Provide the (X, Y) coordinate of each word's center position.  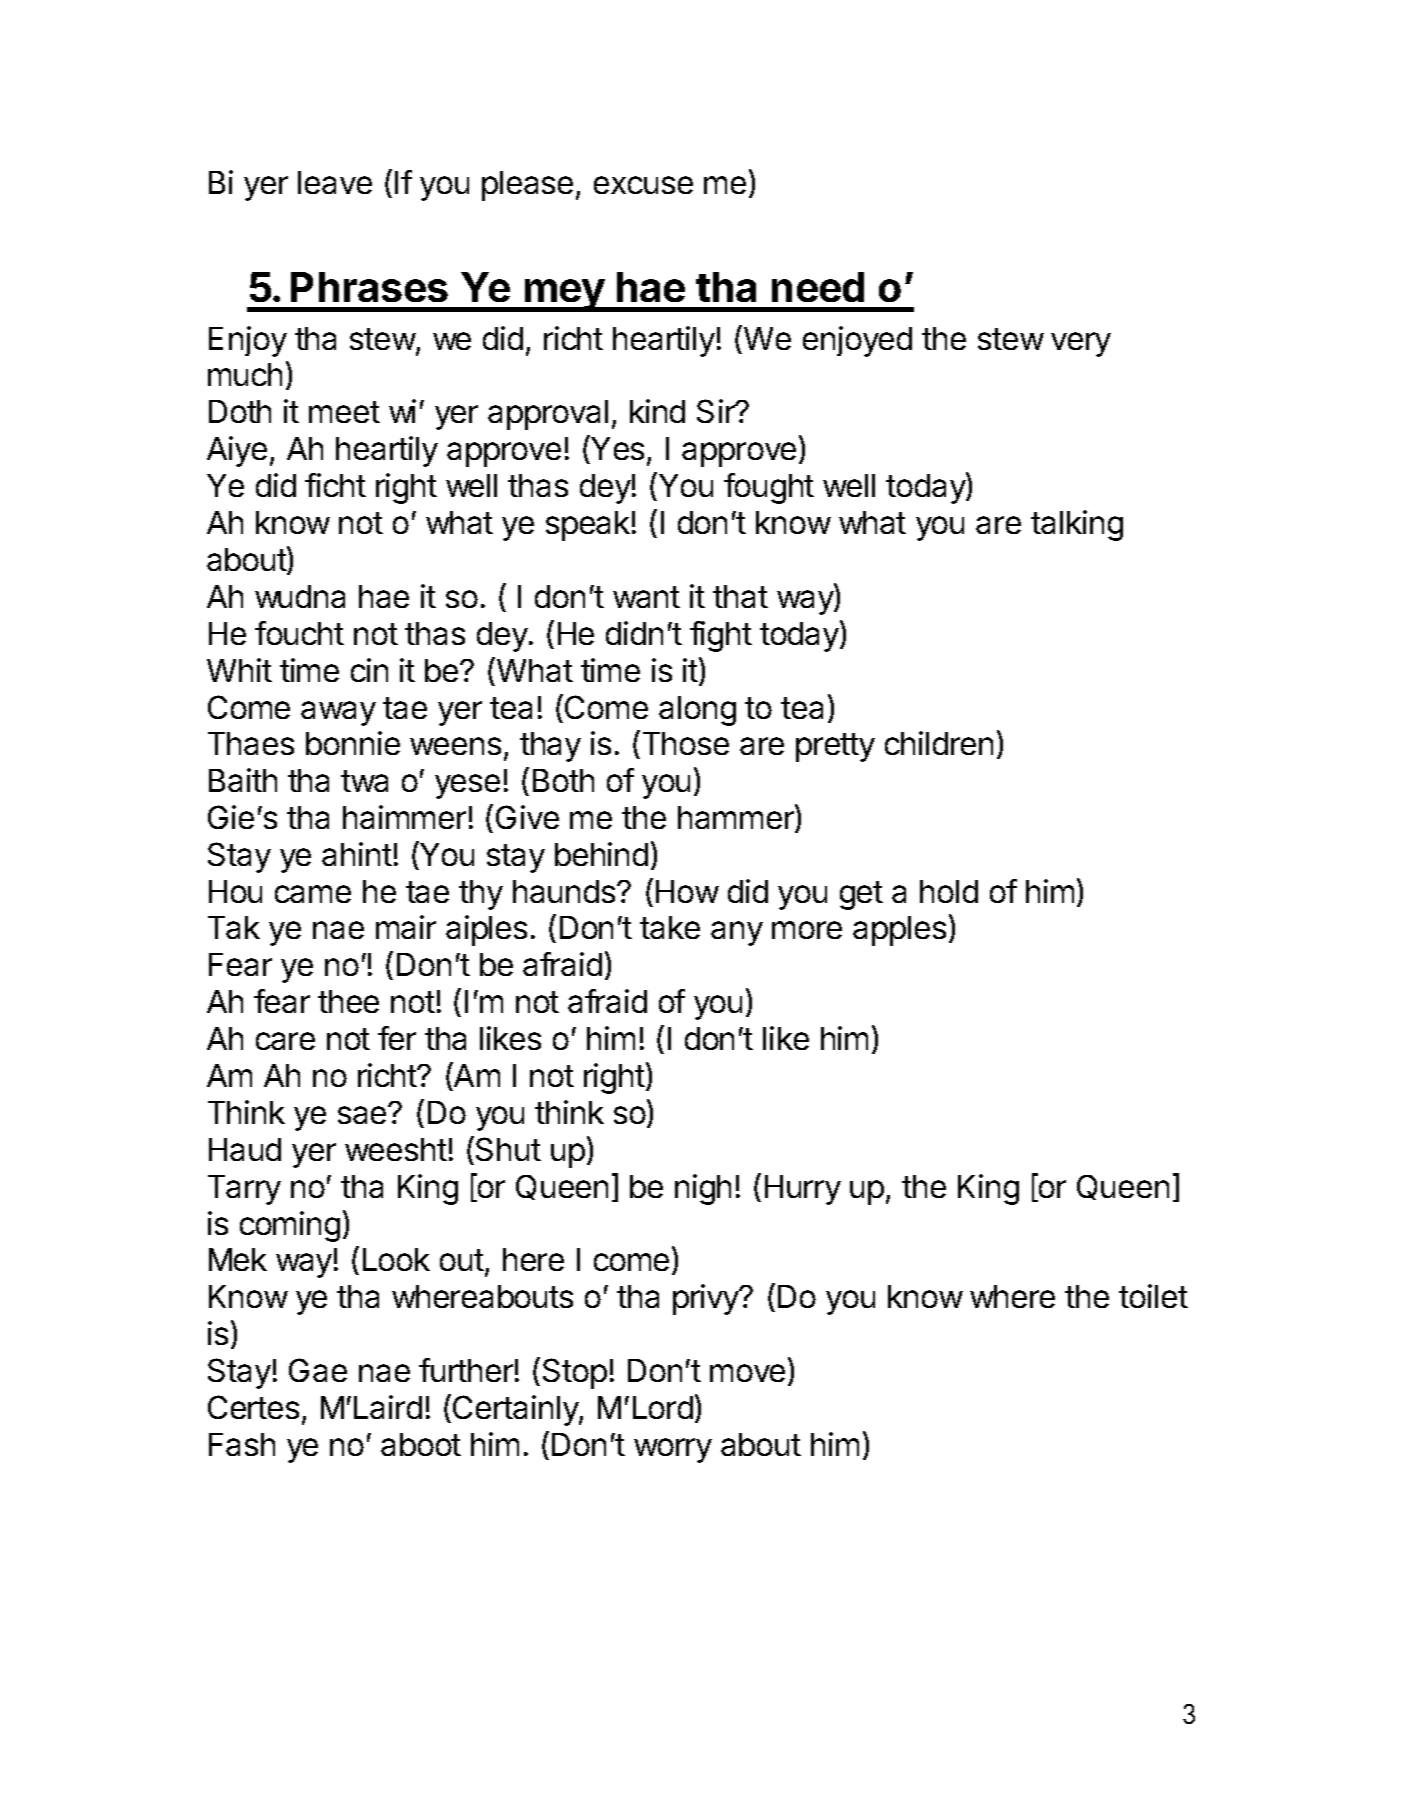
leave (335, 182)
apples (899, 931)
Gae (318, 1370)
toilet (1153, 1296)
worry (673, 1450)
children (939, 743)
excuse (643, 185)
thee (348, 1001)
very (1081, 344)
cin (369, 670)
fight (721, 636)
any (737, 933)
